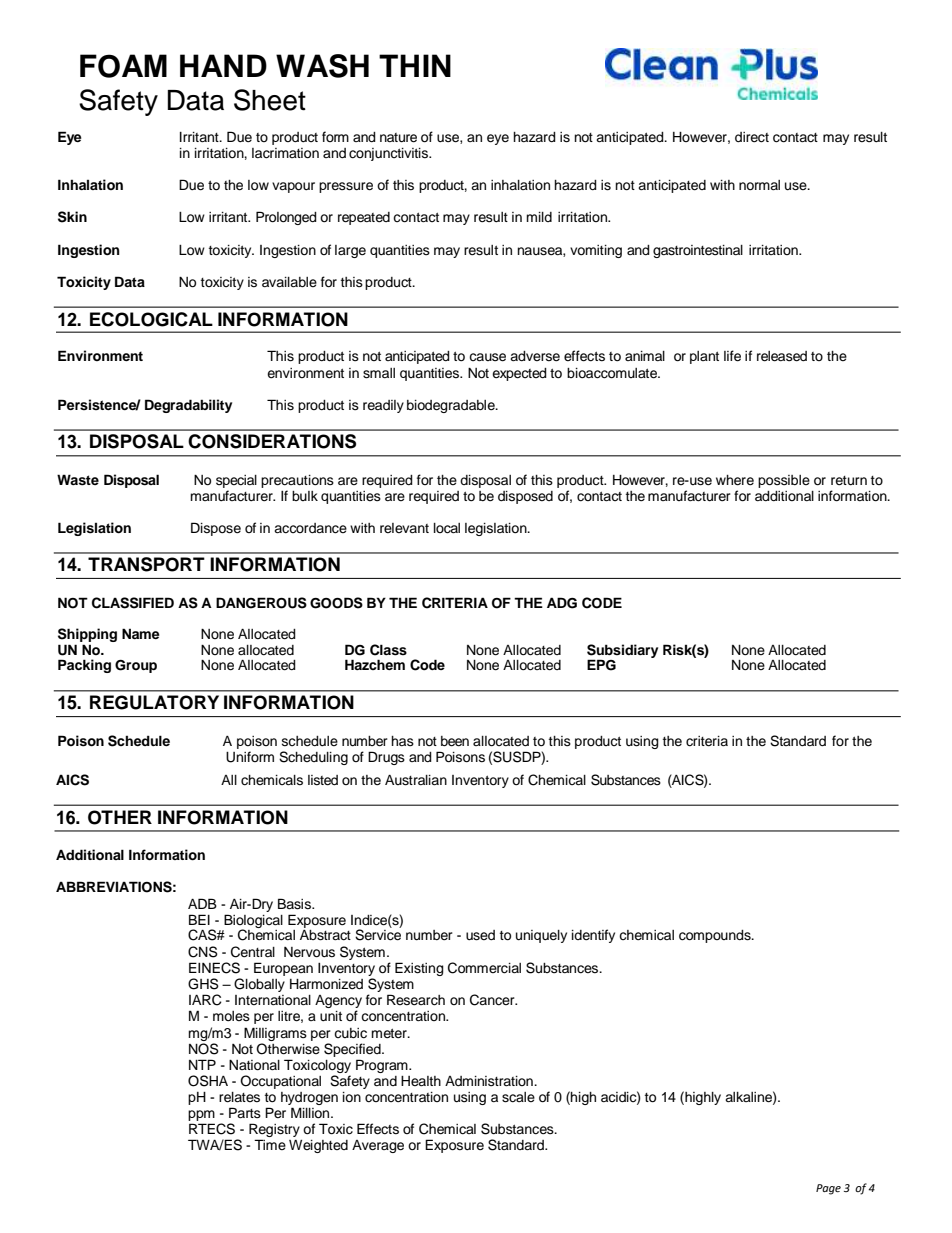 This screenshot has width=952, height=1233. Describe the element at coordinates (245, 1113) in the screenshot. I see `Parts` at that location.
